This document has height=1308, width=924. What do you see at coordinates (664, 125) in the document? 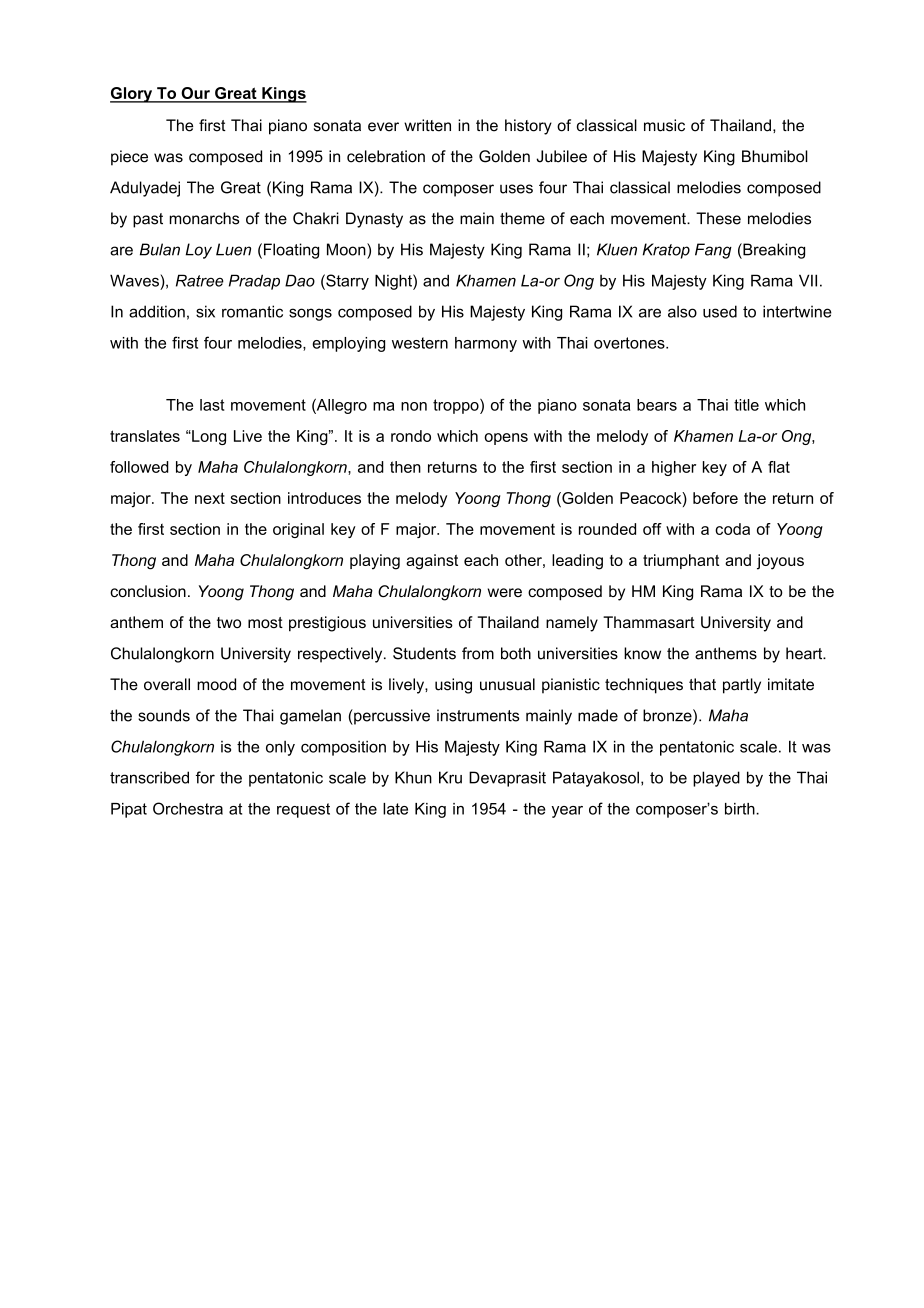
I see `music` at bounding box center [664, 125].
